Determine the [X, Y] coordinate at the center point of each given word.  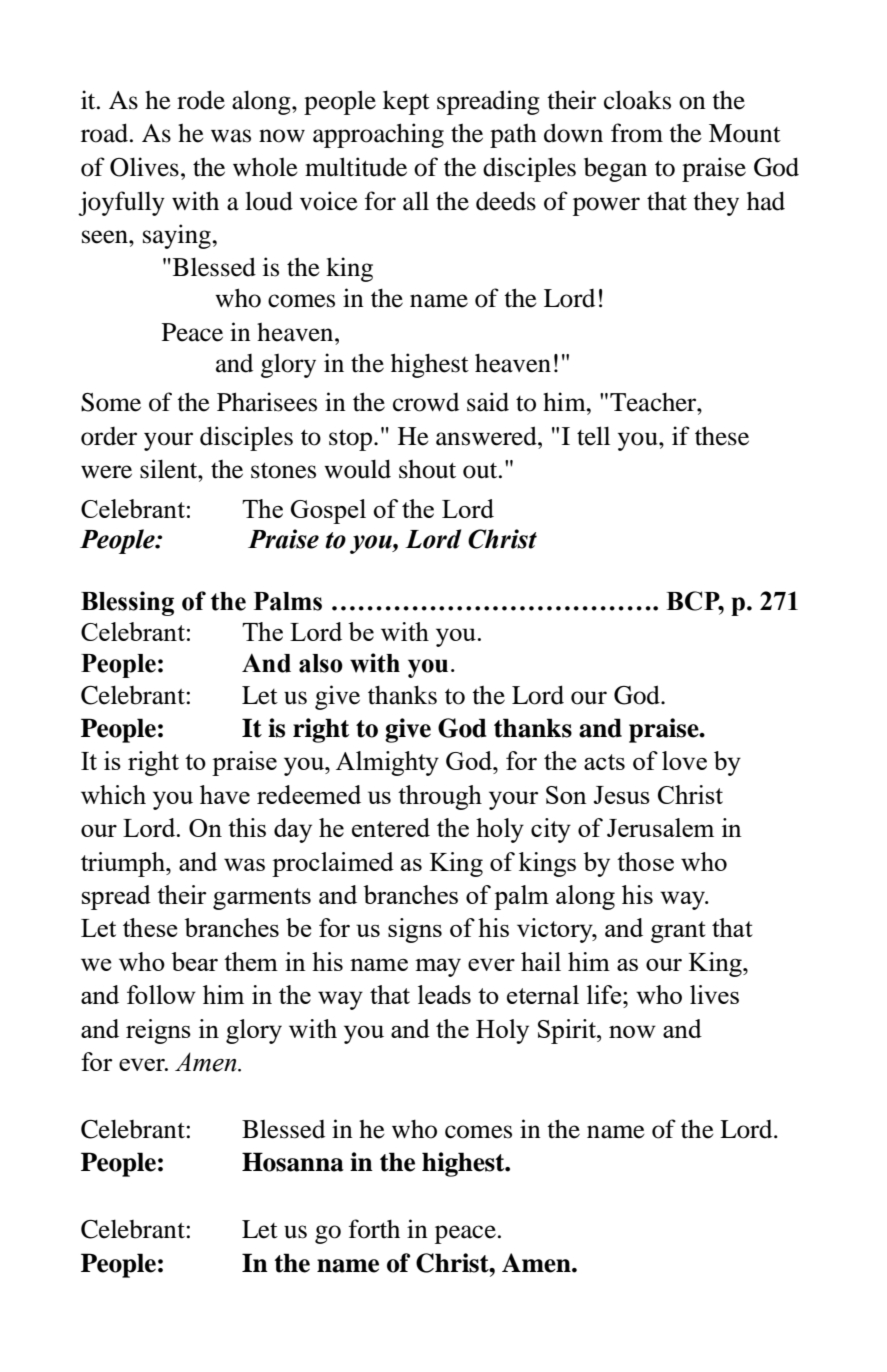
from [637, 133]
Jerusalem [660, 827]
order [109, 436]
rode [201, 100]
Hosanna [293, 1162]
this [247, 827]
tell [593, 436]
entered [391, 827]
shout [427, 469]
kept [406, 102]
